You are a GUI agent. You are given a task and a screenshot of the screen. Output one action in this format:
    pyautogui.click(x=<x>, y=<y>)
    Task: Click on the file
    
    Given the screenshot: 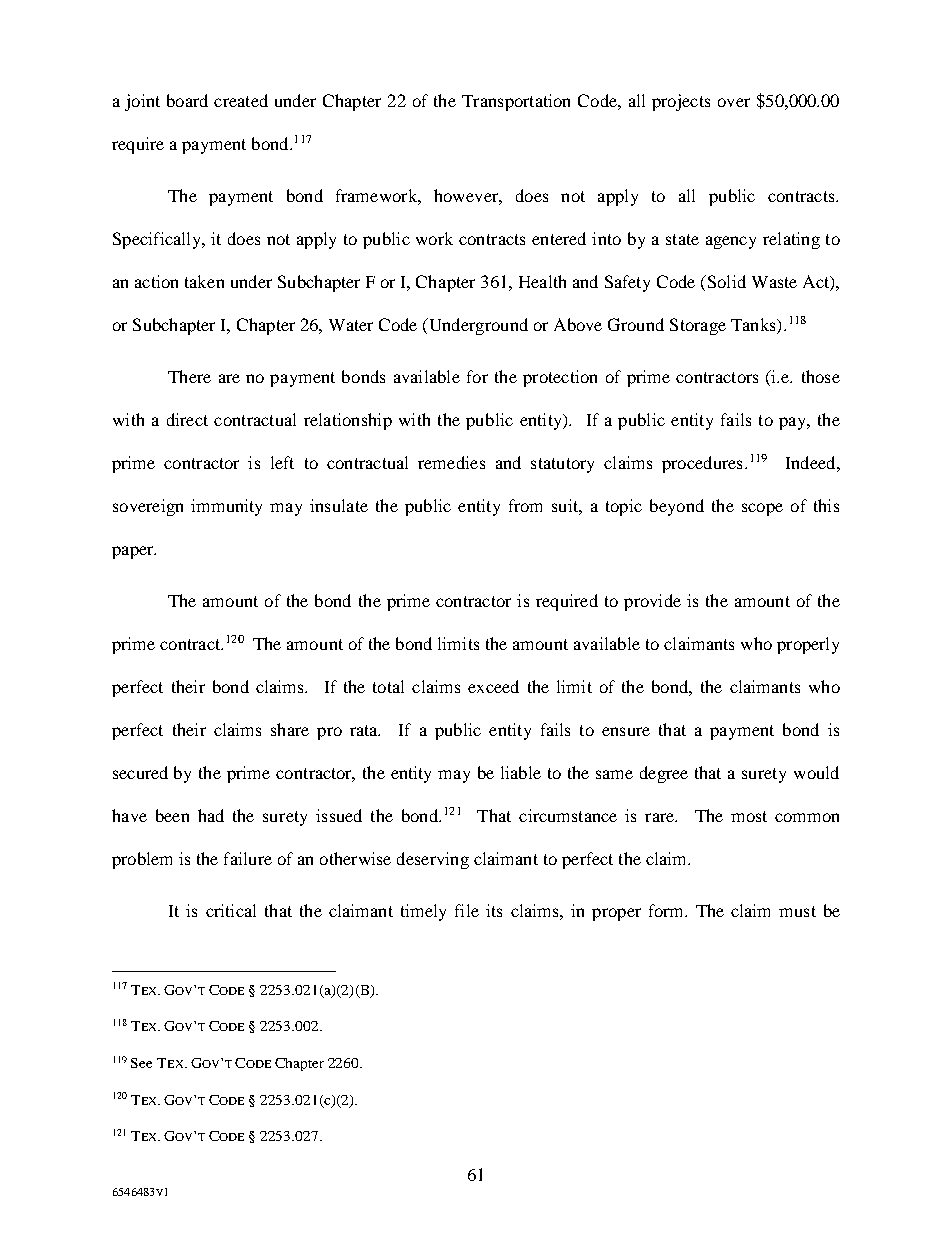 What is the action you would take?
    pyautogui.click(x=467, y=910)
